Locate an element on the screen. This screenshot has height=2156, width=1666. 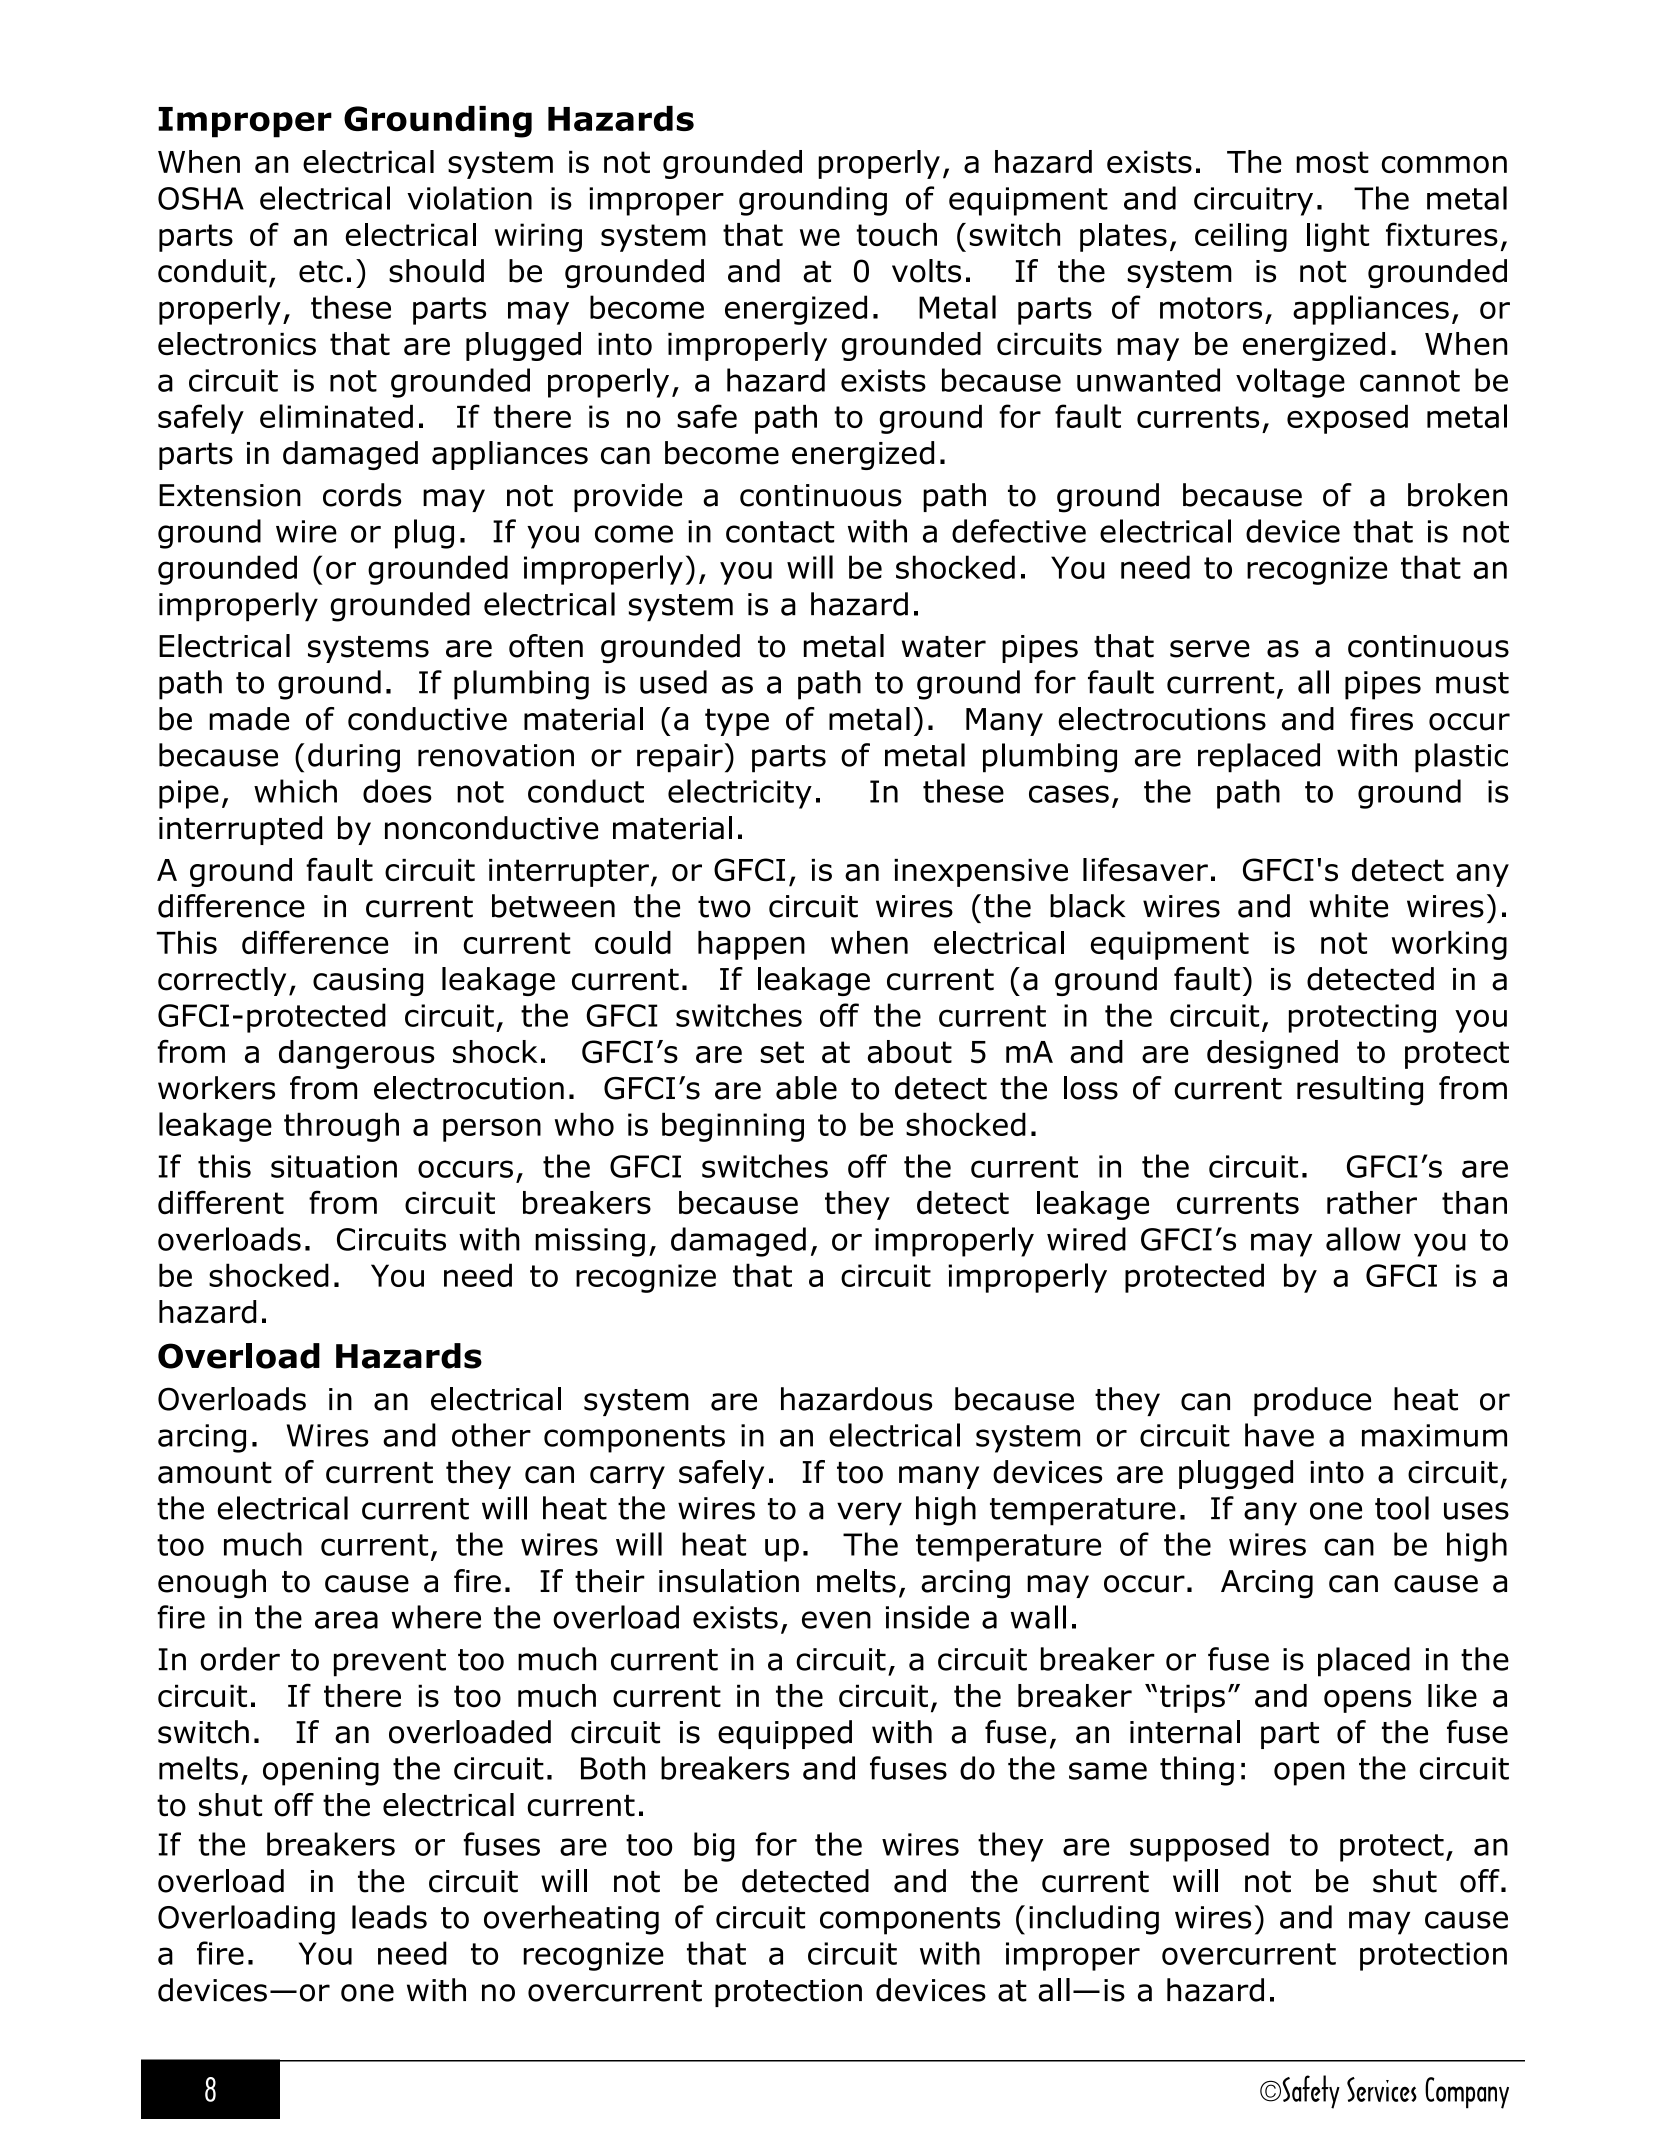
touch is located at coordinates (897, 234).
